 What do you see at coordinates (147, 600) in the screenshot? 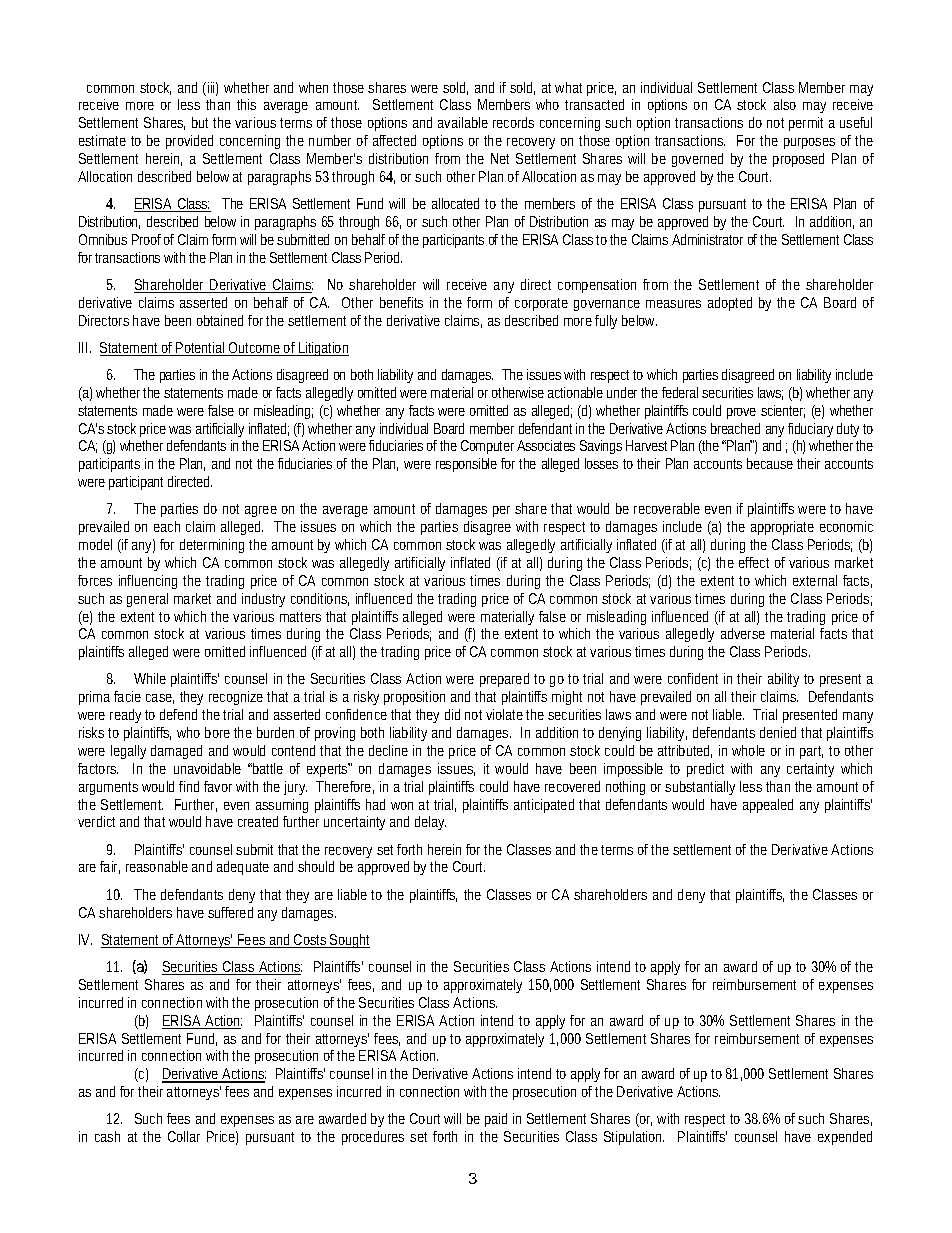
I see `general` at bounding box center [147, 600].
